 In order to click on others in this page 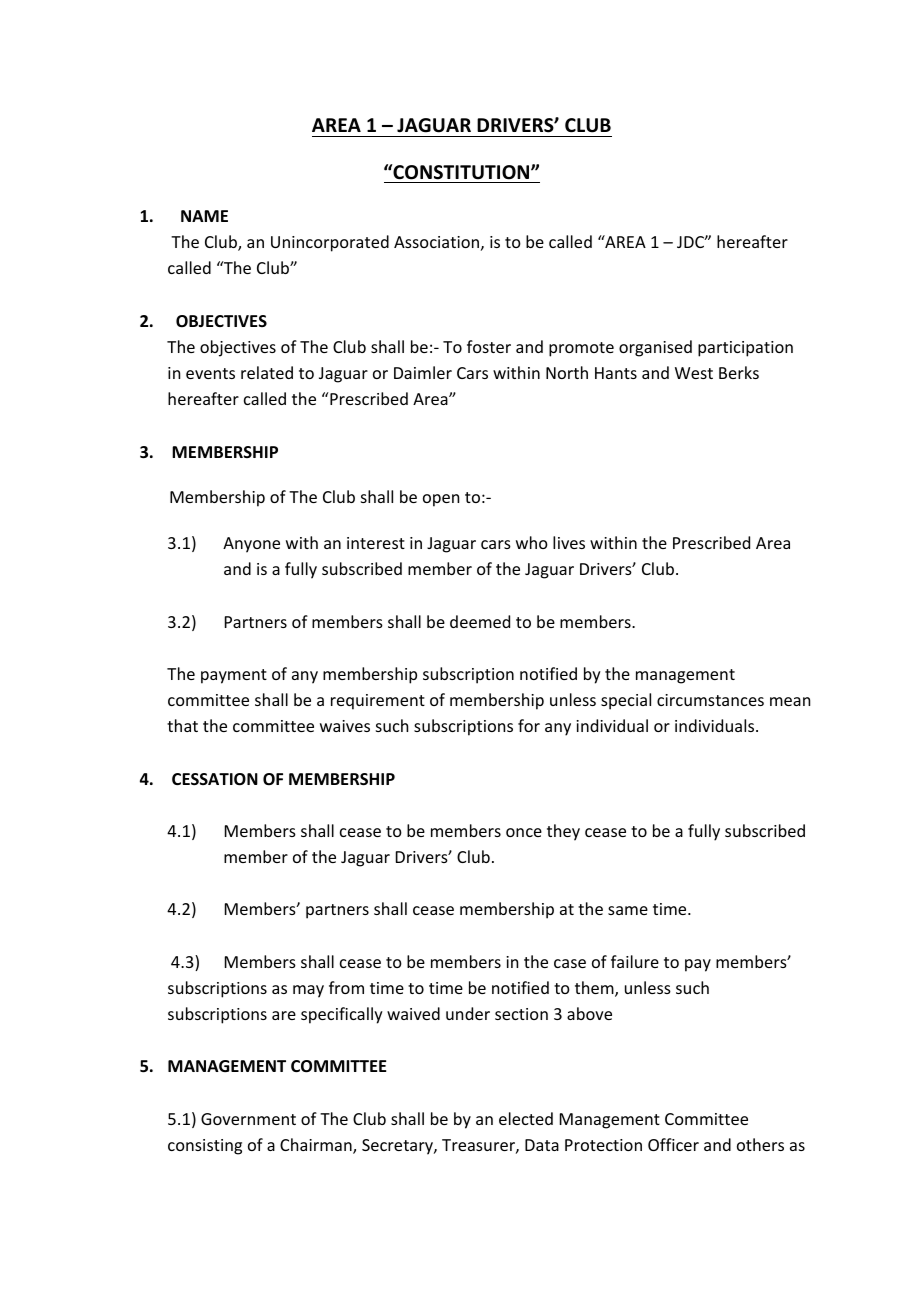, I will do `click(760, 1144)`.
